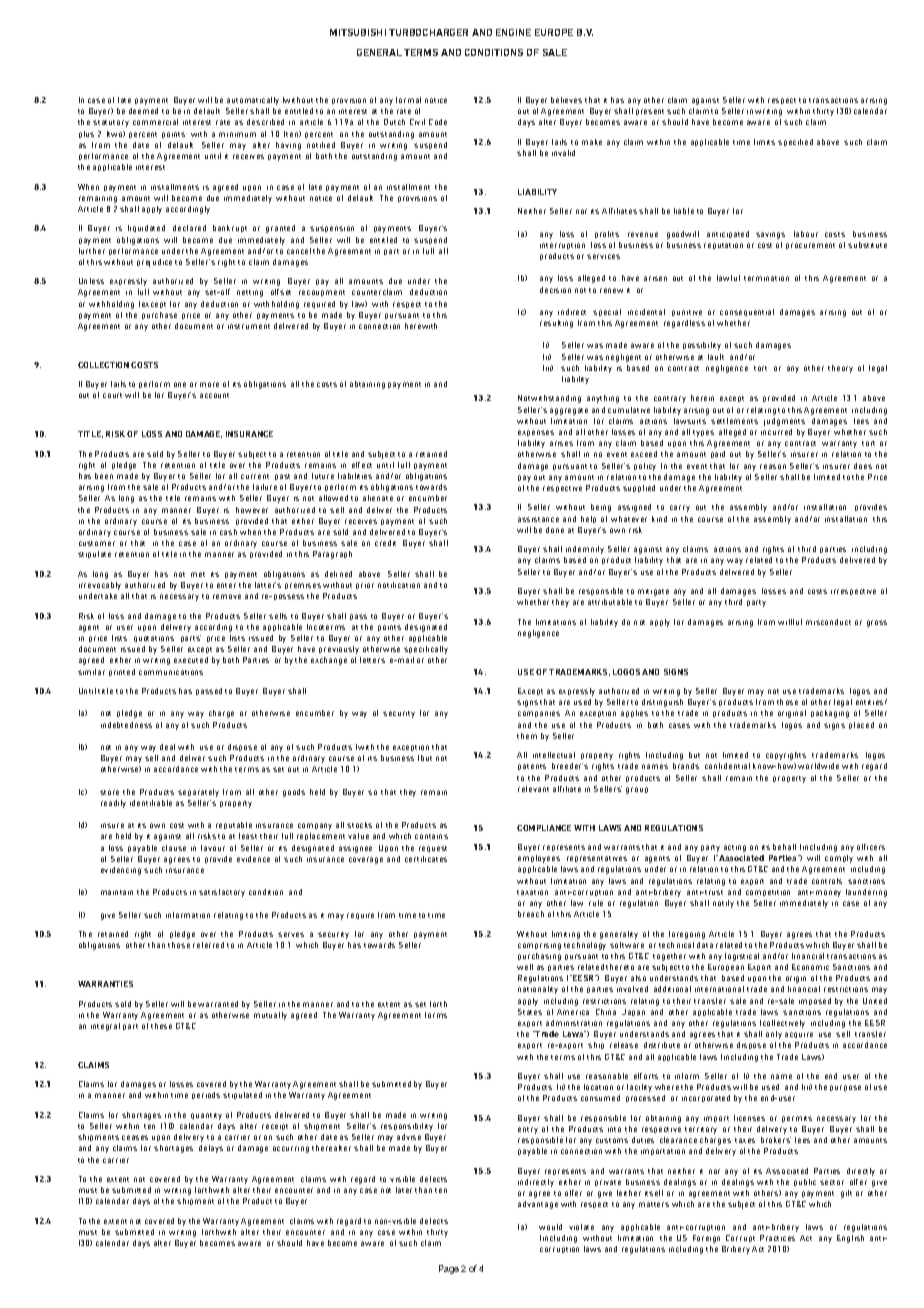 Image resolution: width=924 pixels, height=1308 pixels. Describe the element at coordinates (776, 432) in the screenshot. I see `incurred` at that location.
